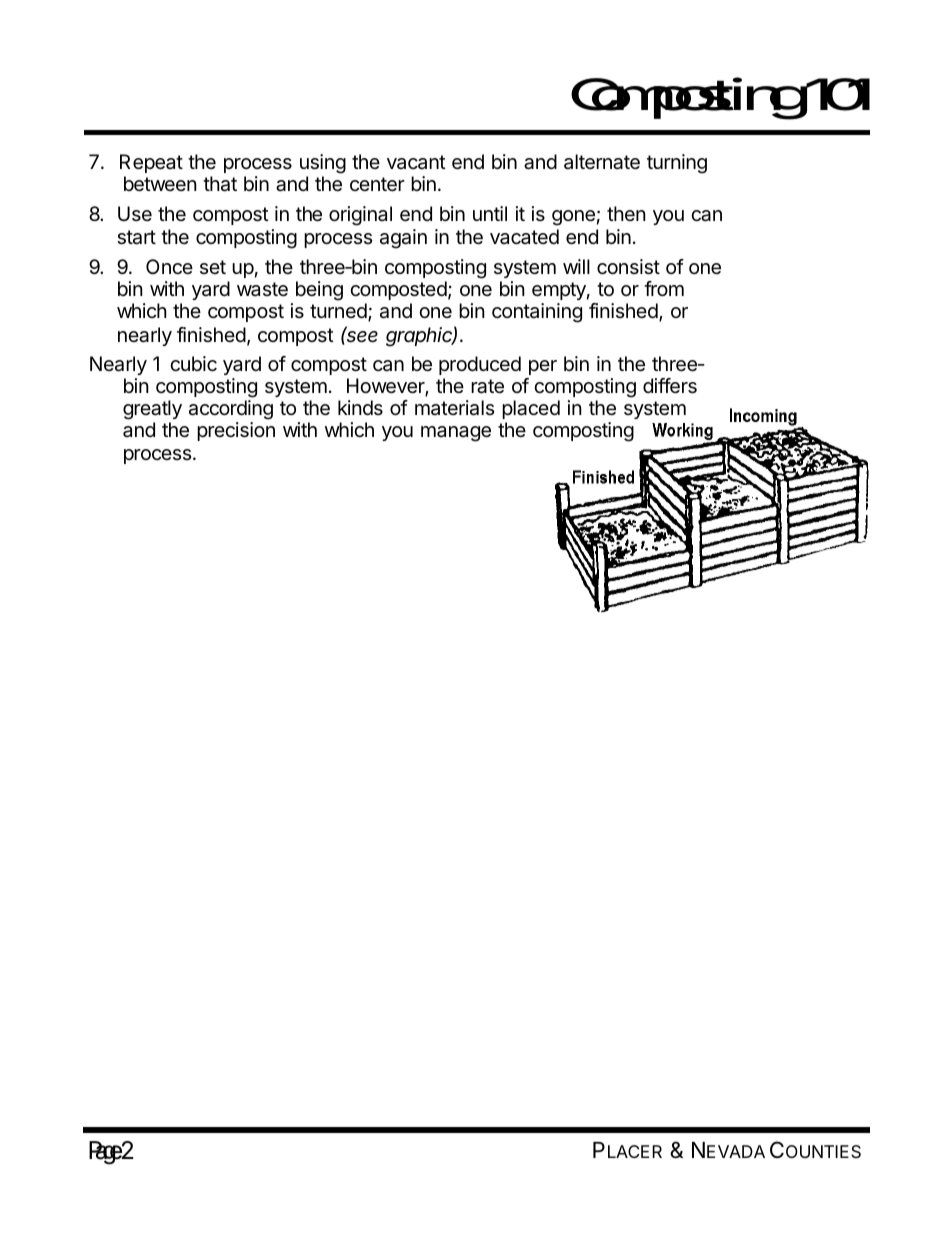  I want to click on manage, so click(456, 434).
